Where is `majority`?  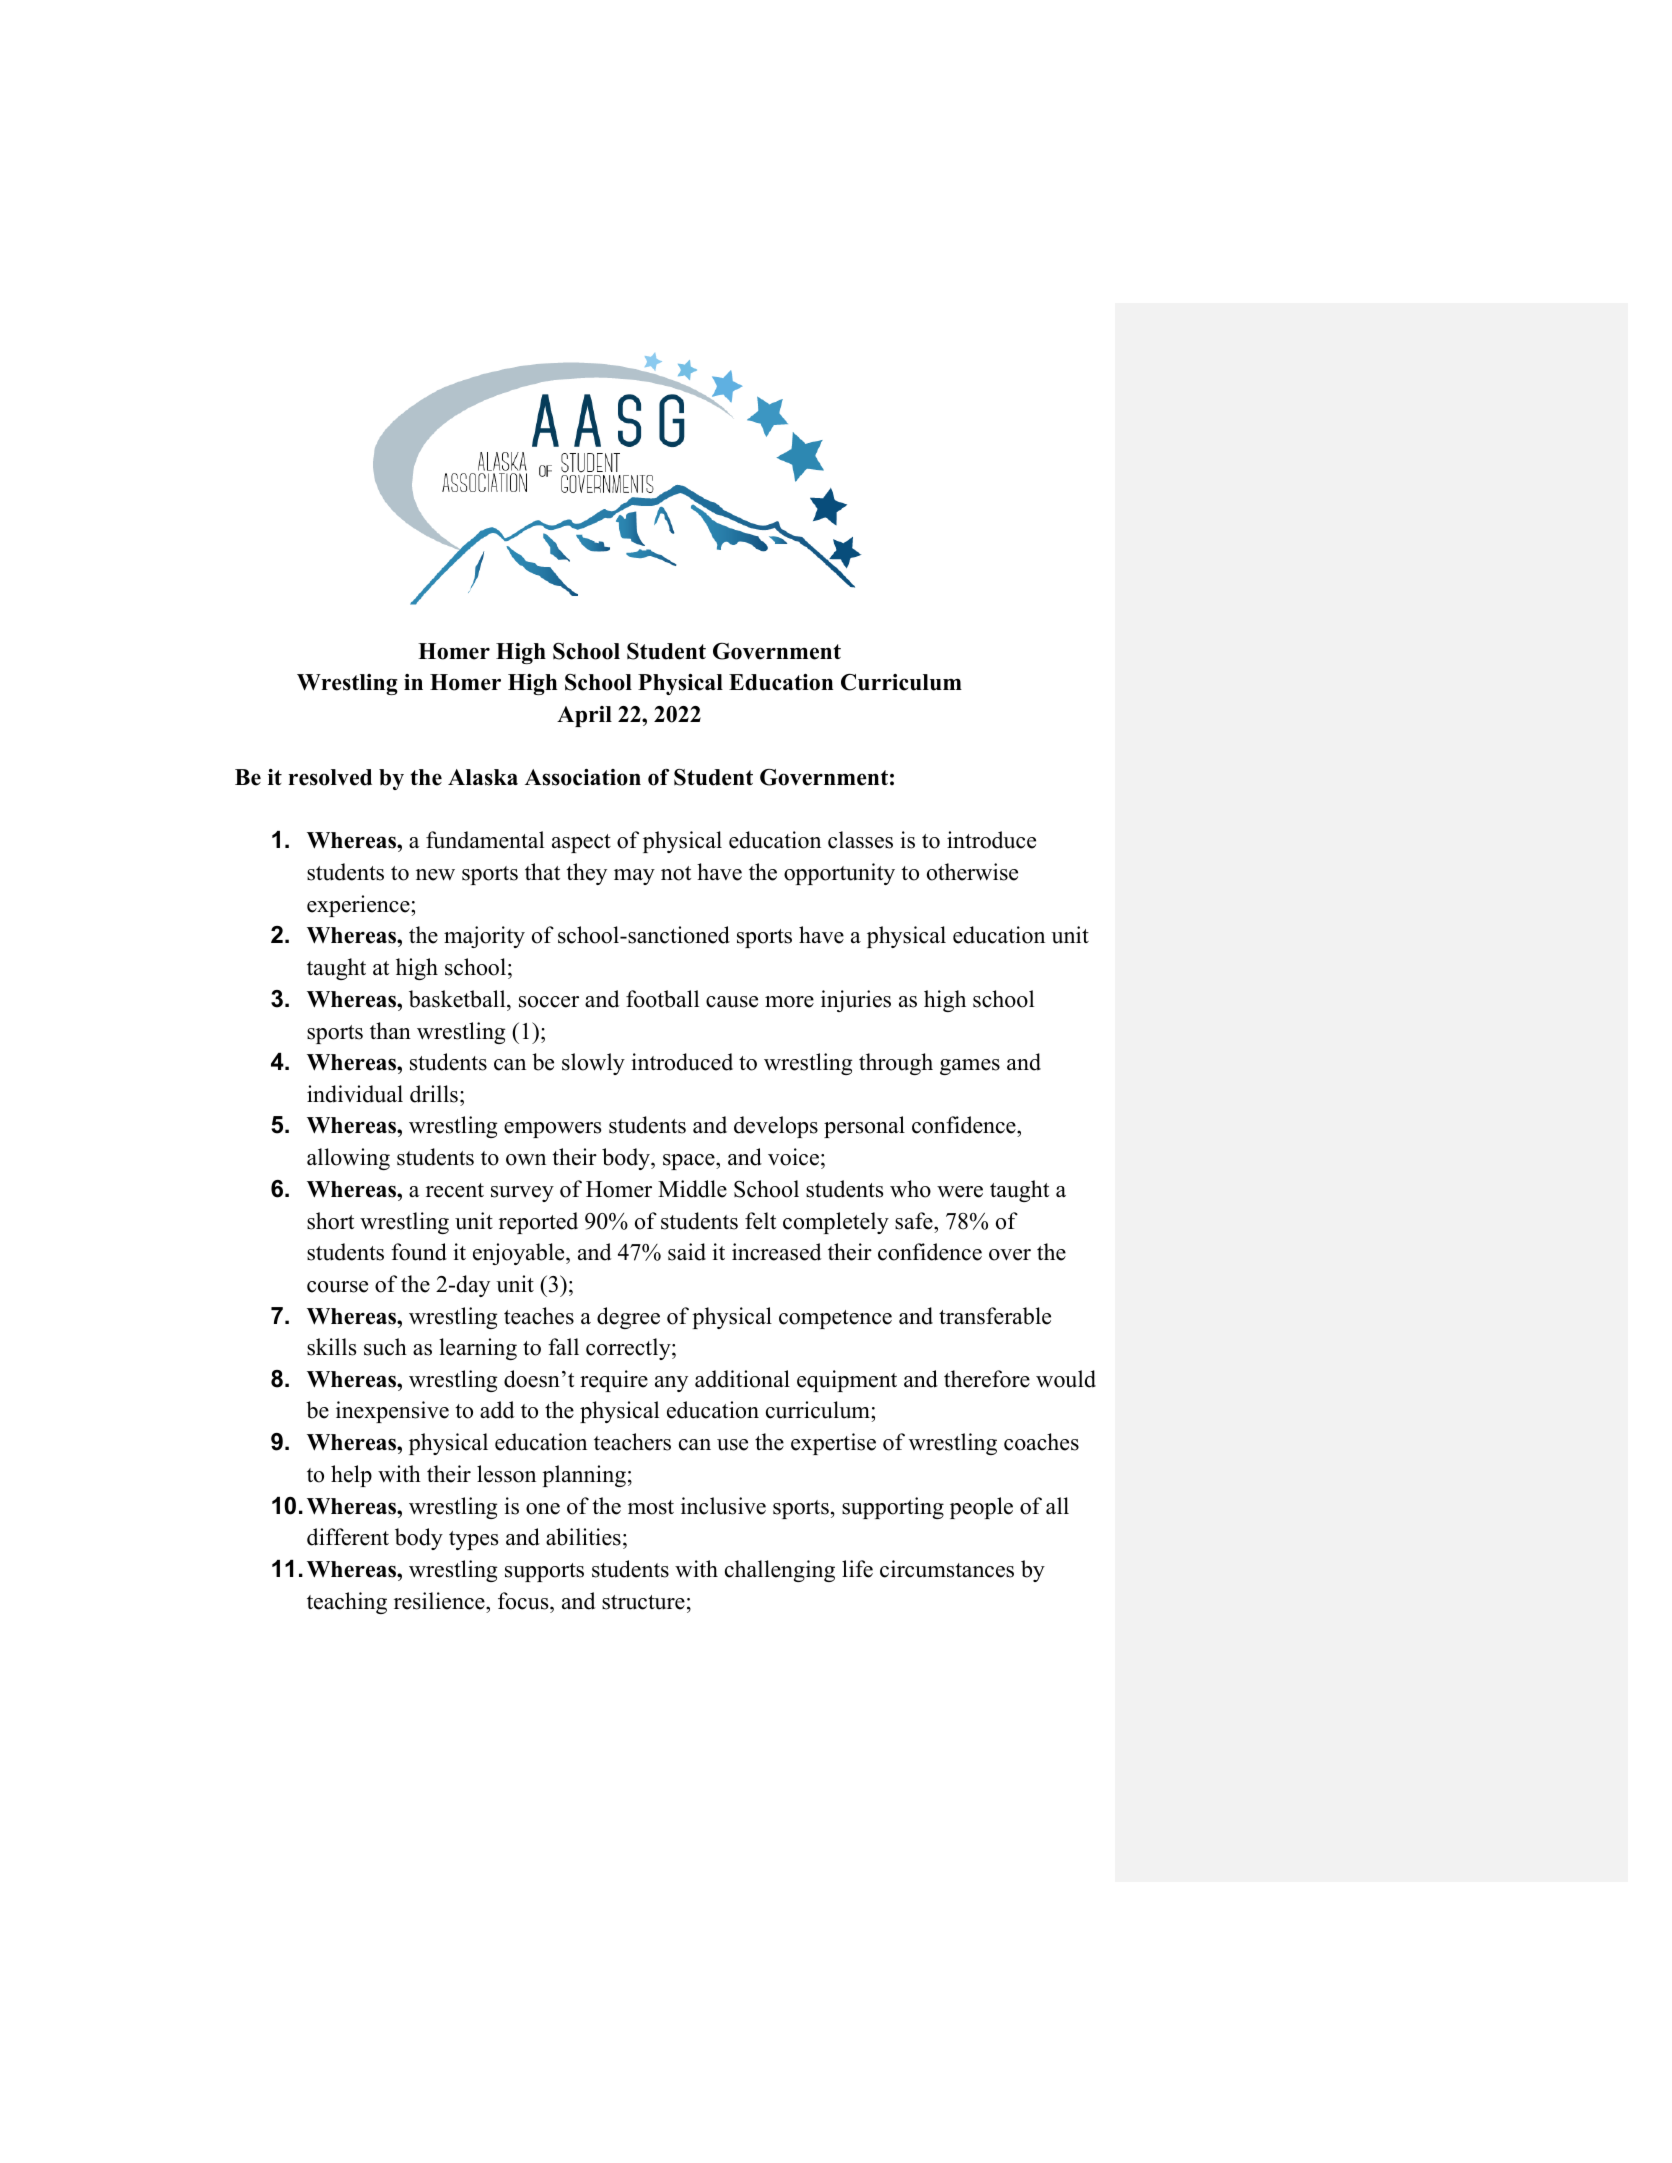
majority is located at coordinates (484, 937).
